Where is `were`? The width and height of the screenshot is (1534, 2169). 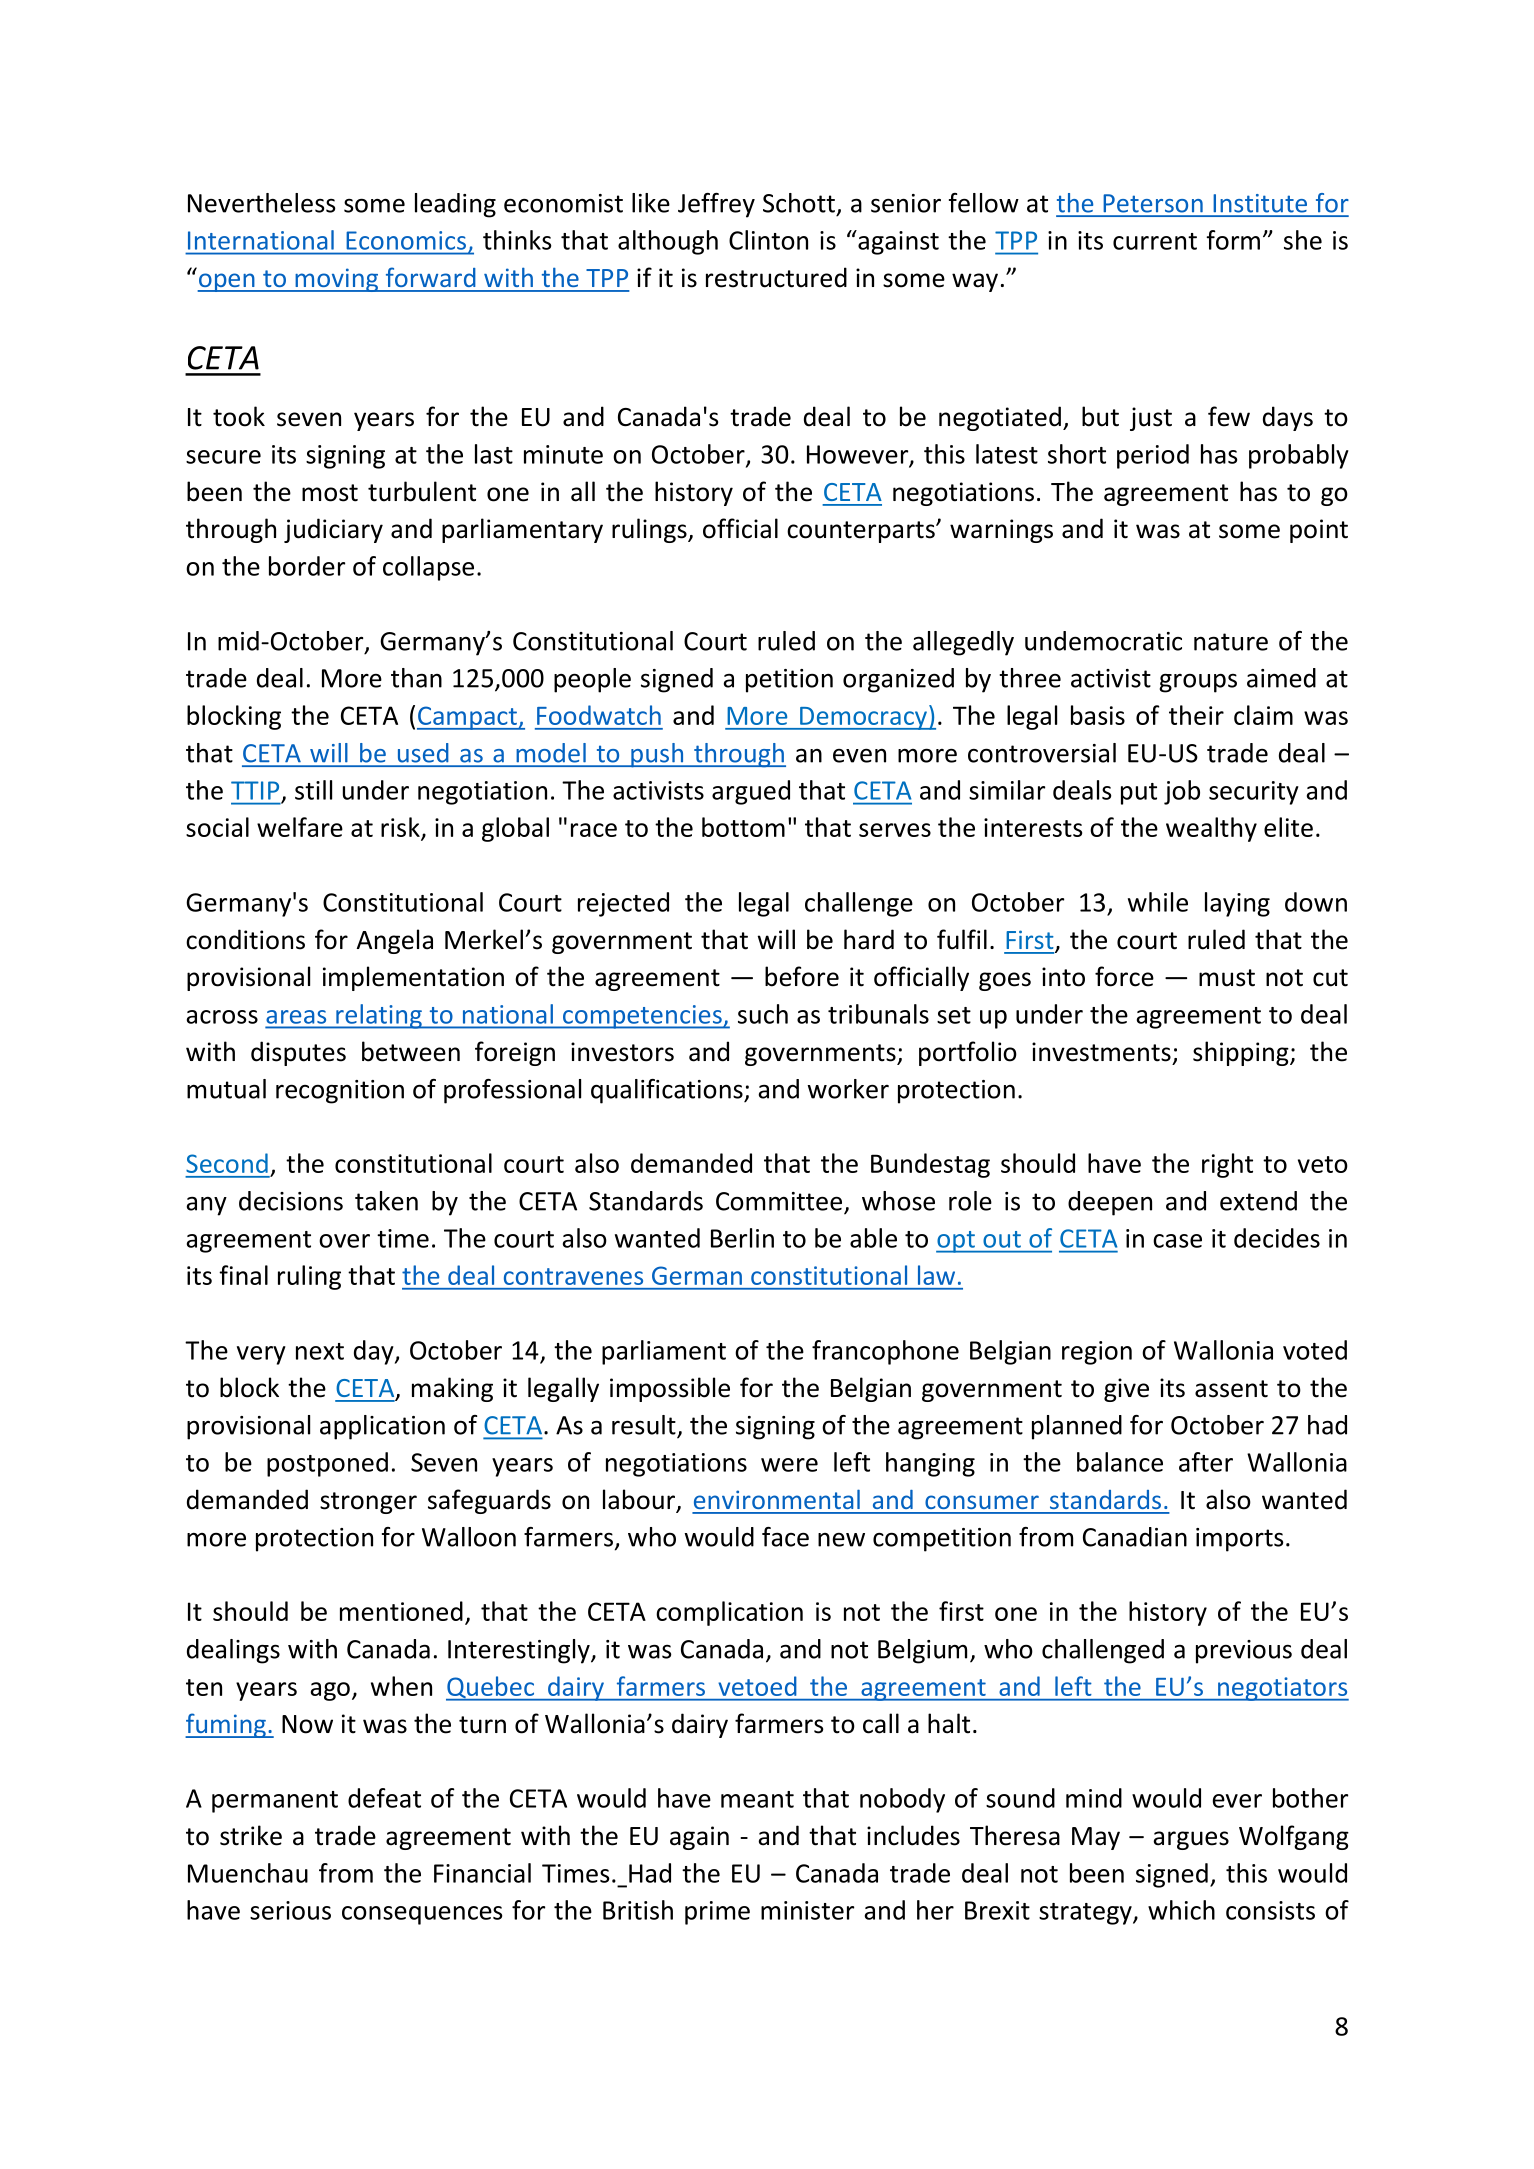 were is located at coordinates (789, 1465).
